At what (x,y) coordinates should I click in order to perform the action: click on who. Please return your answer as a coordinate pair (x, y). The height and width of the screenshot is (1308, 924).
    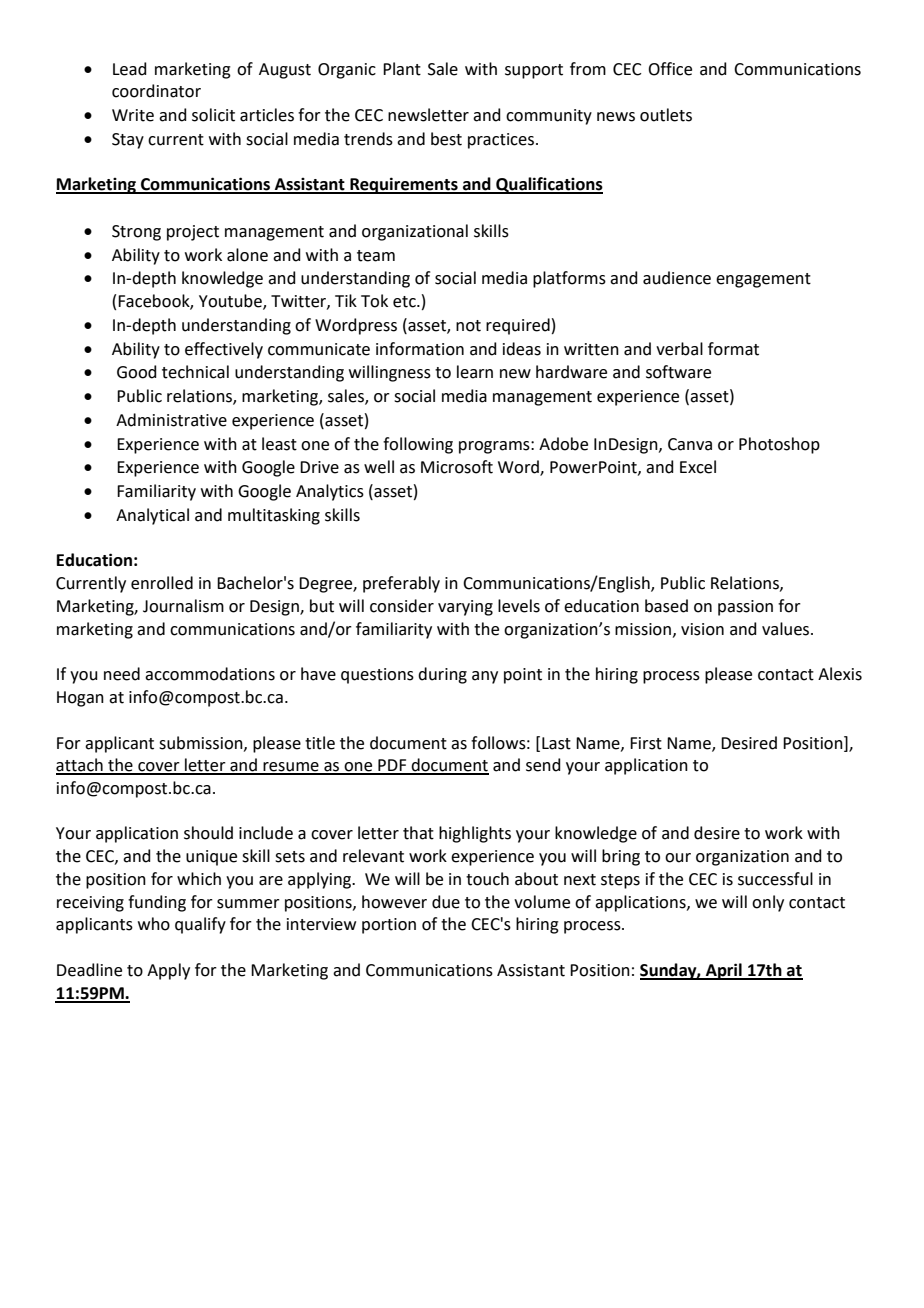
    Looking at the image, I should click on (154, 924).
